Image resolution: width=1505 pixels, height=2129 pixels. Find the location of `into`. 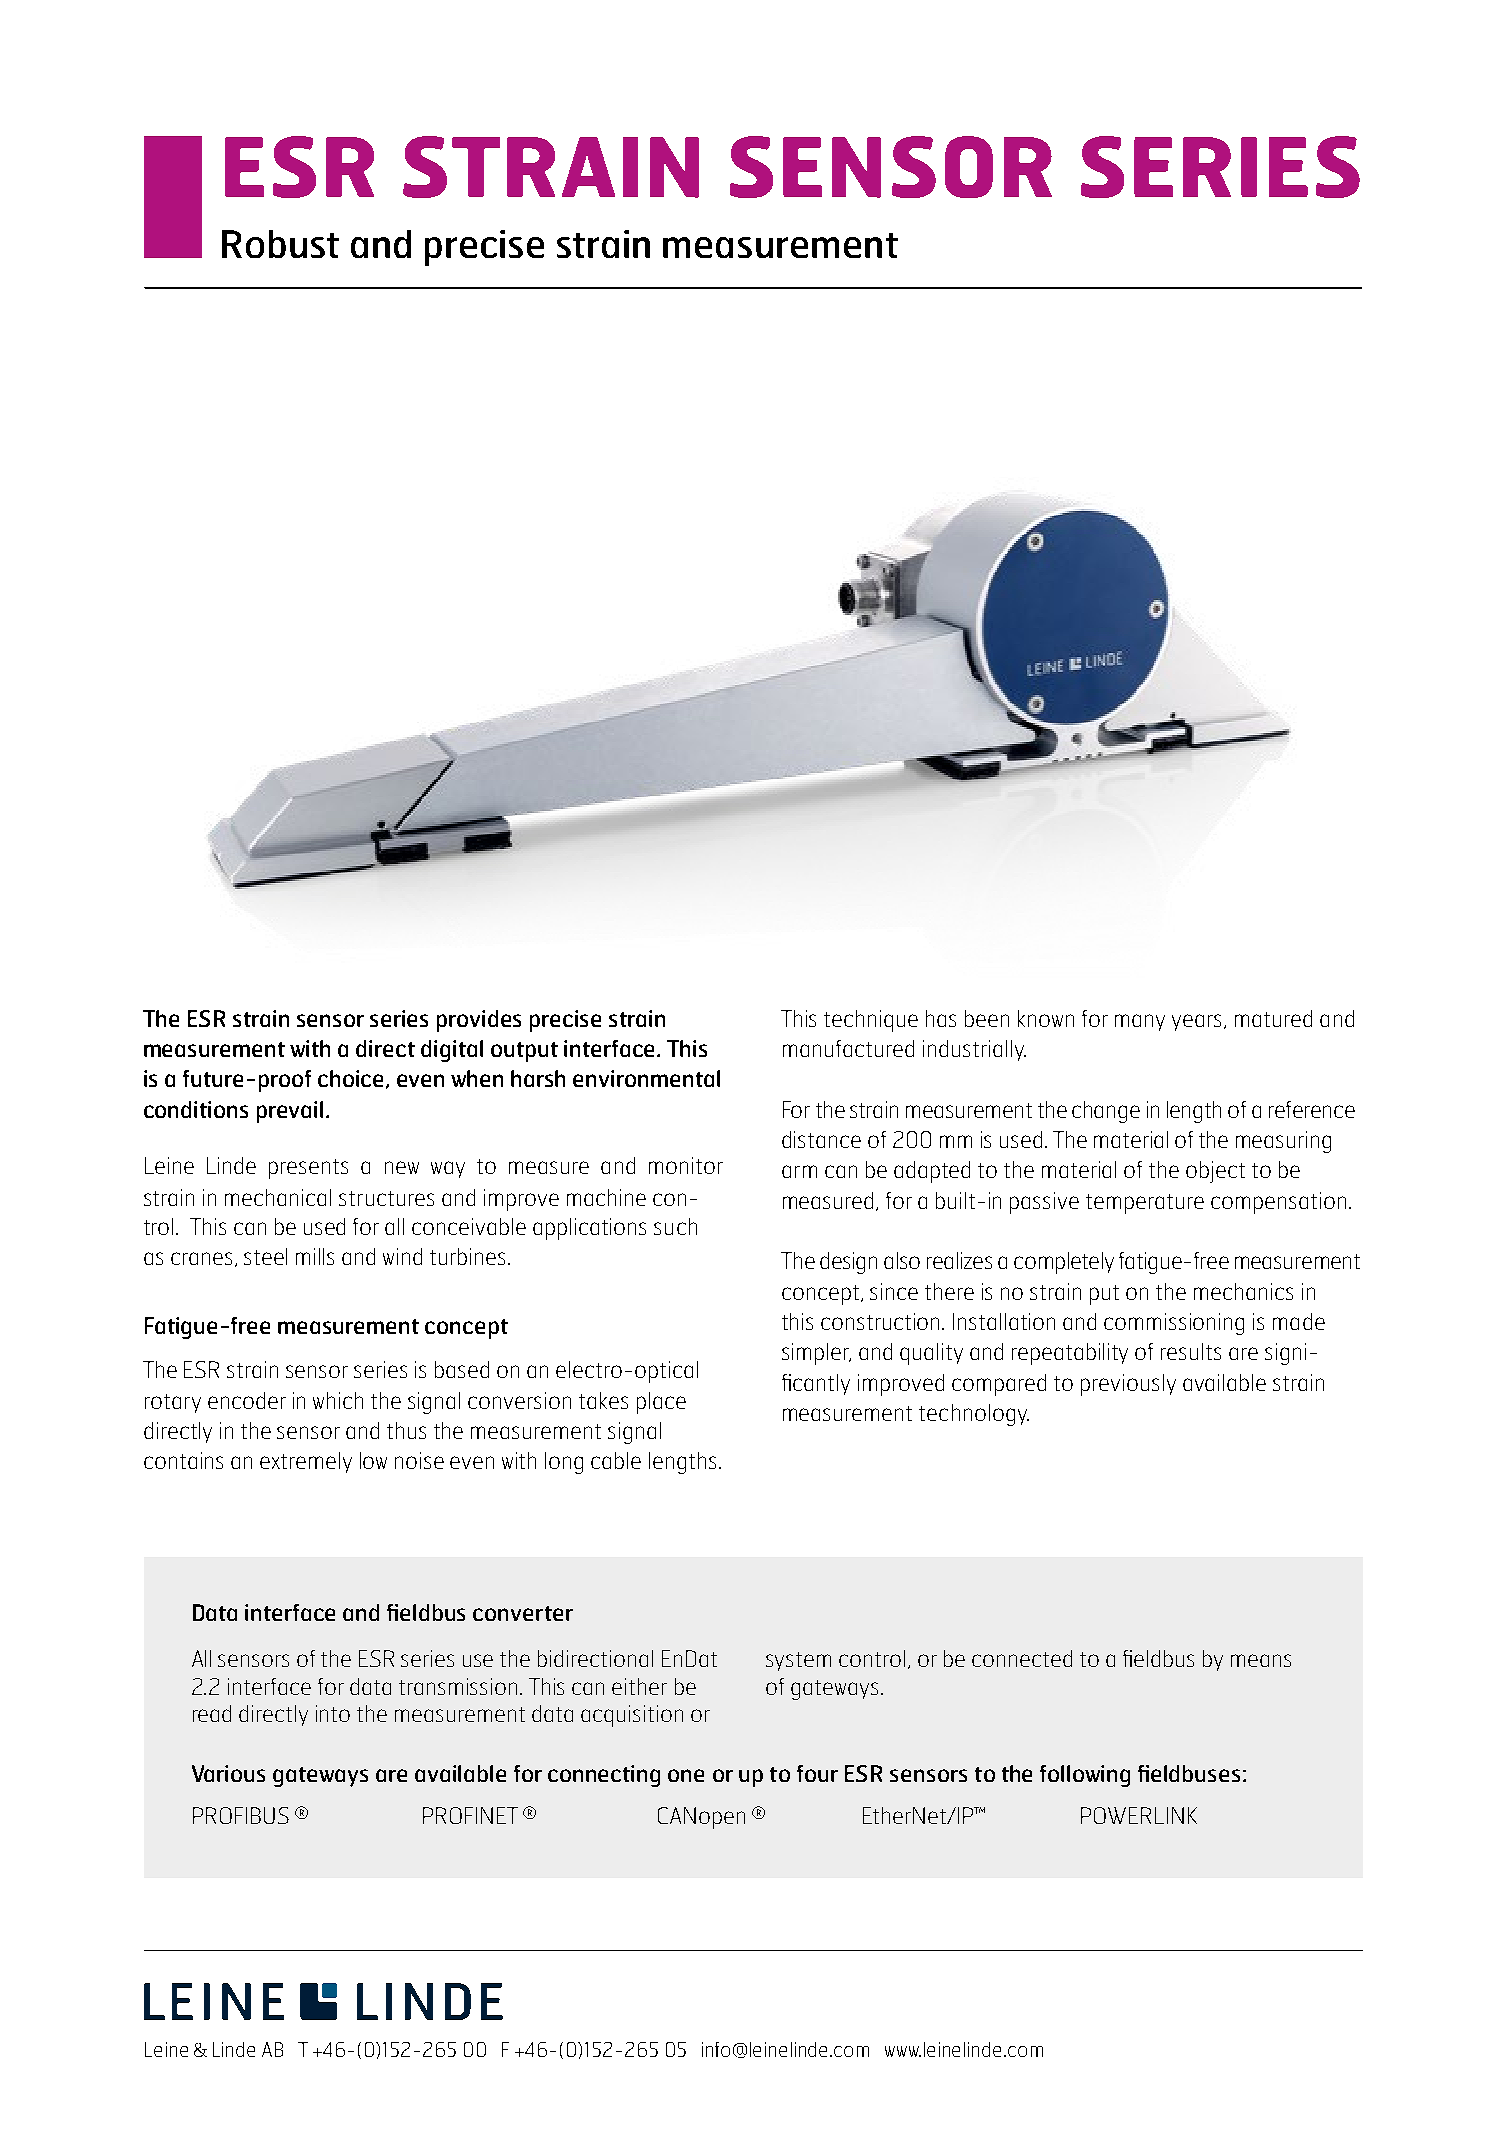

into is located at coordinates (333, 1713).
